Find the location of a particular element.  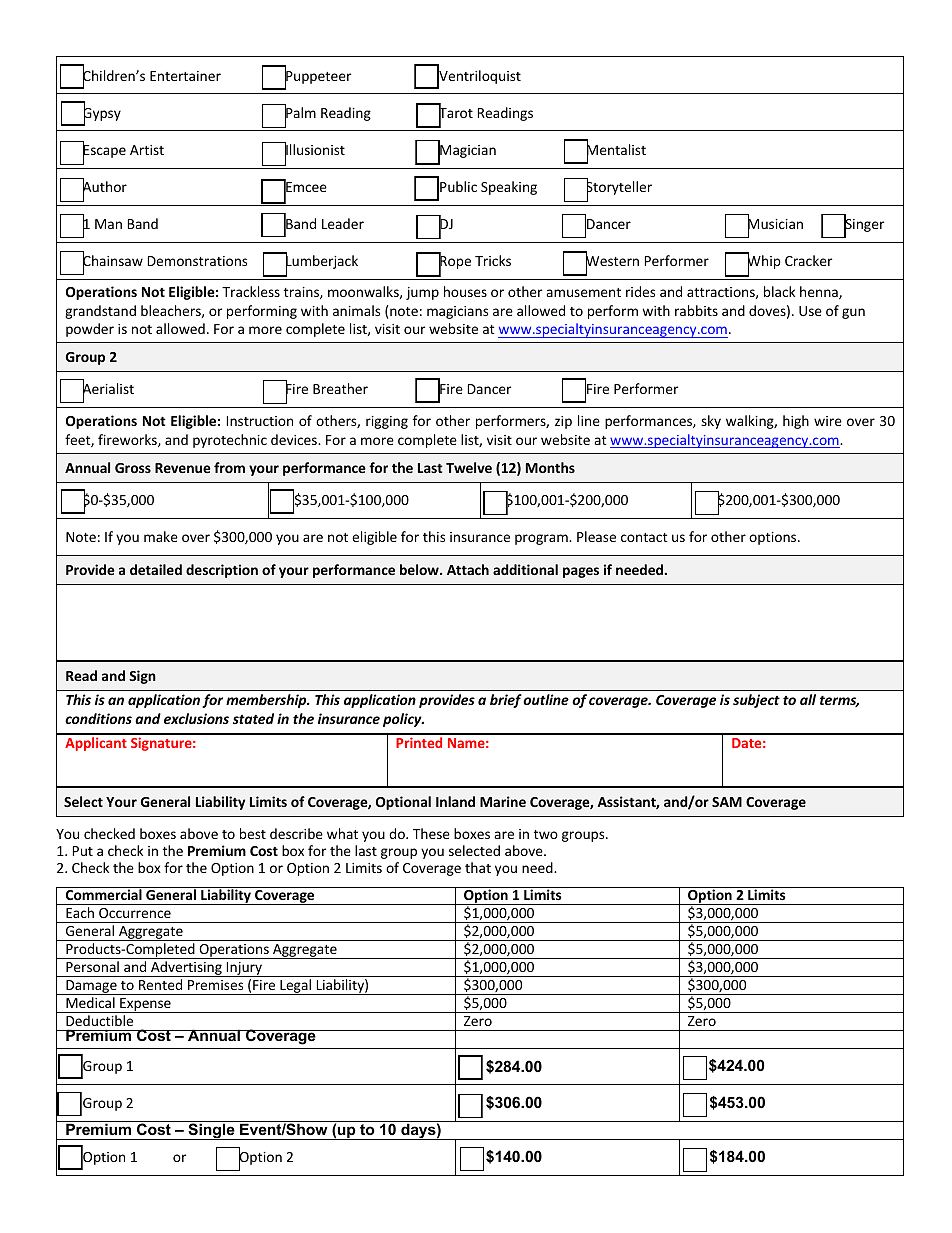

SAM is located at coordinates (727, 802).
